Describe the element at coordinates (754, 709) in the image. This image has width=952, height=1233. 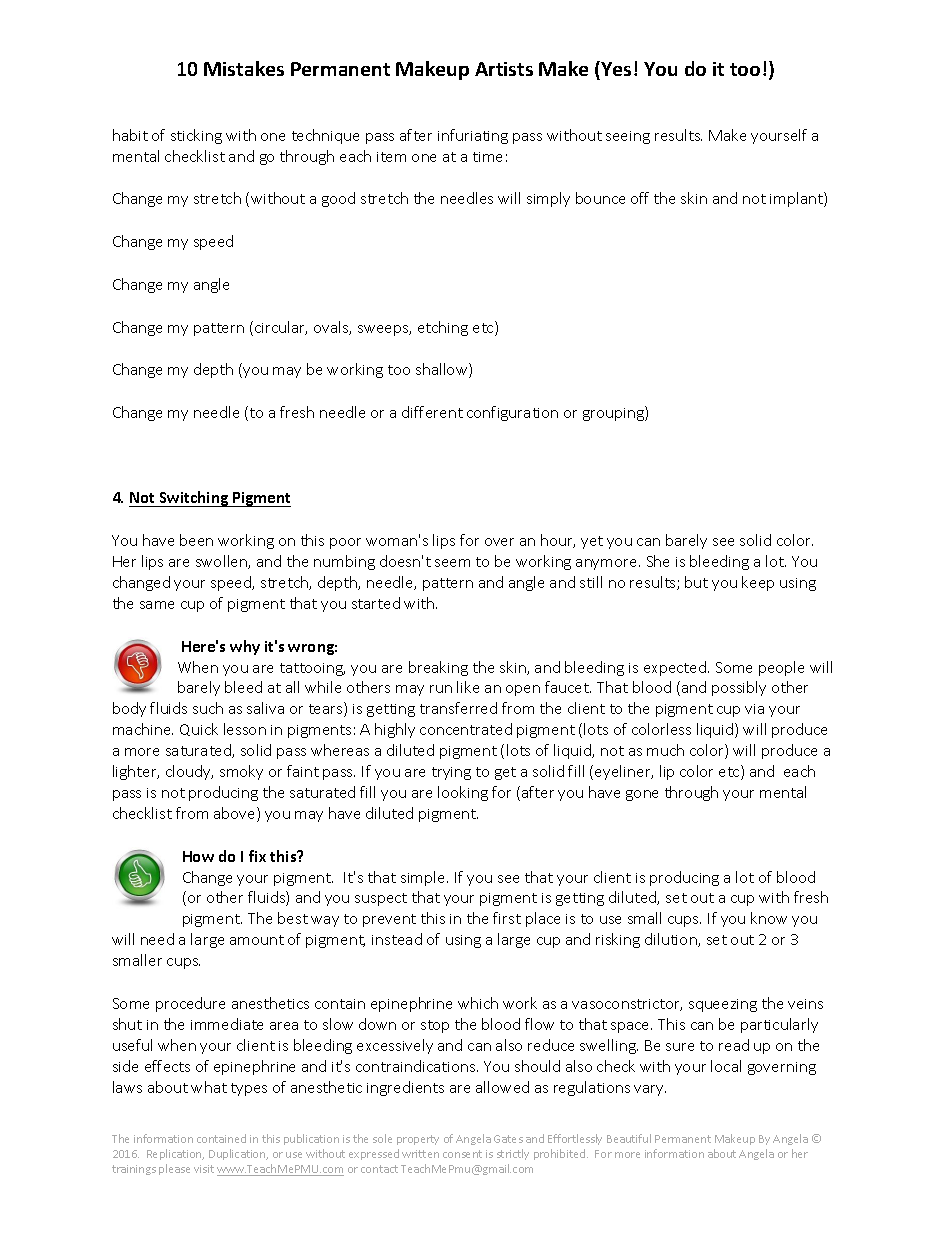
I see `via` at that location.
